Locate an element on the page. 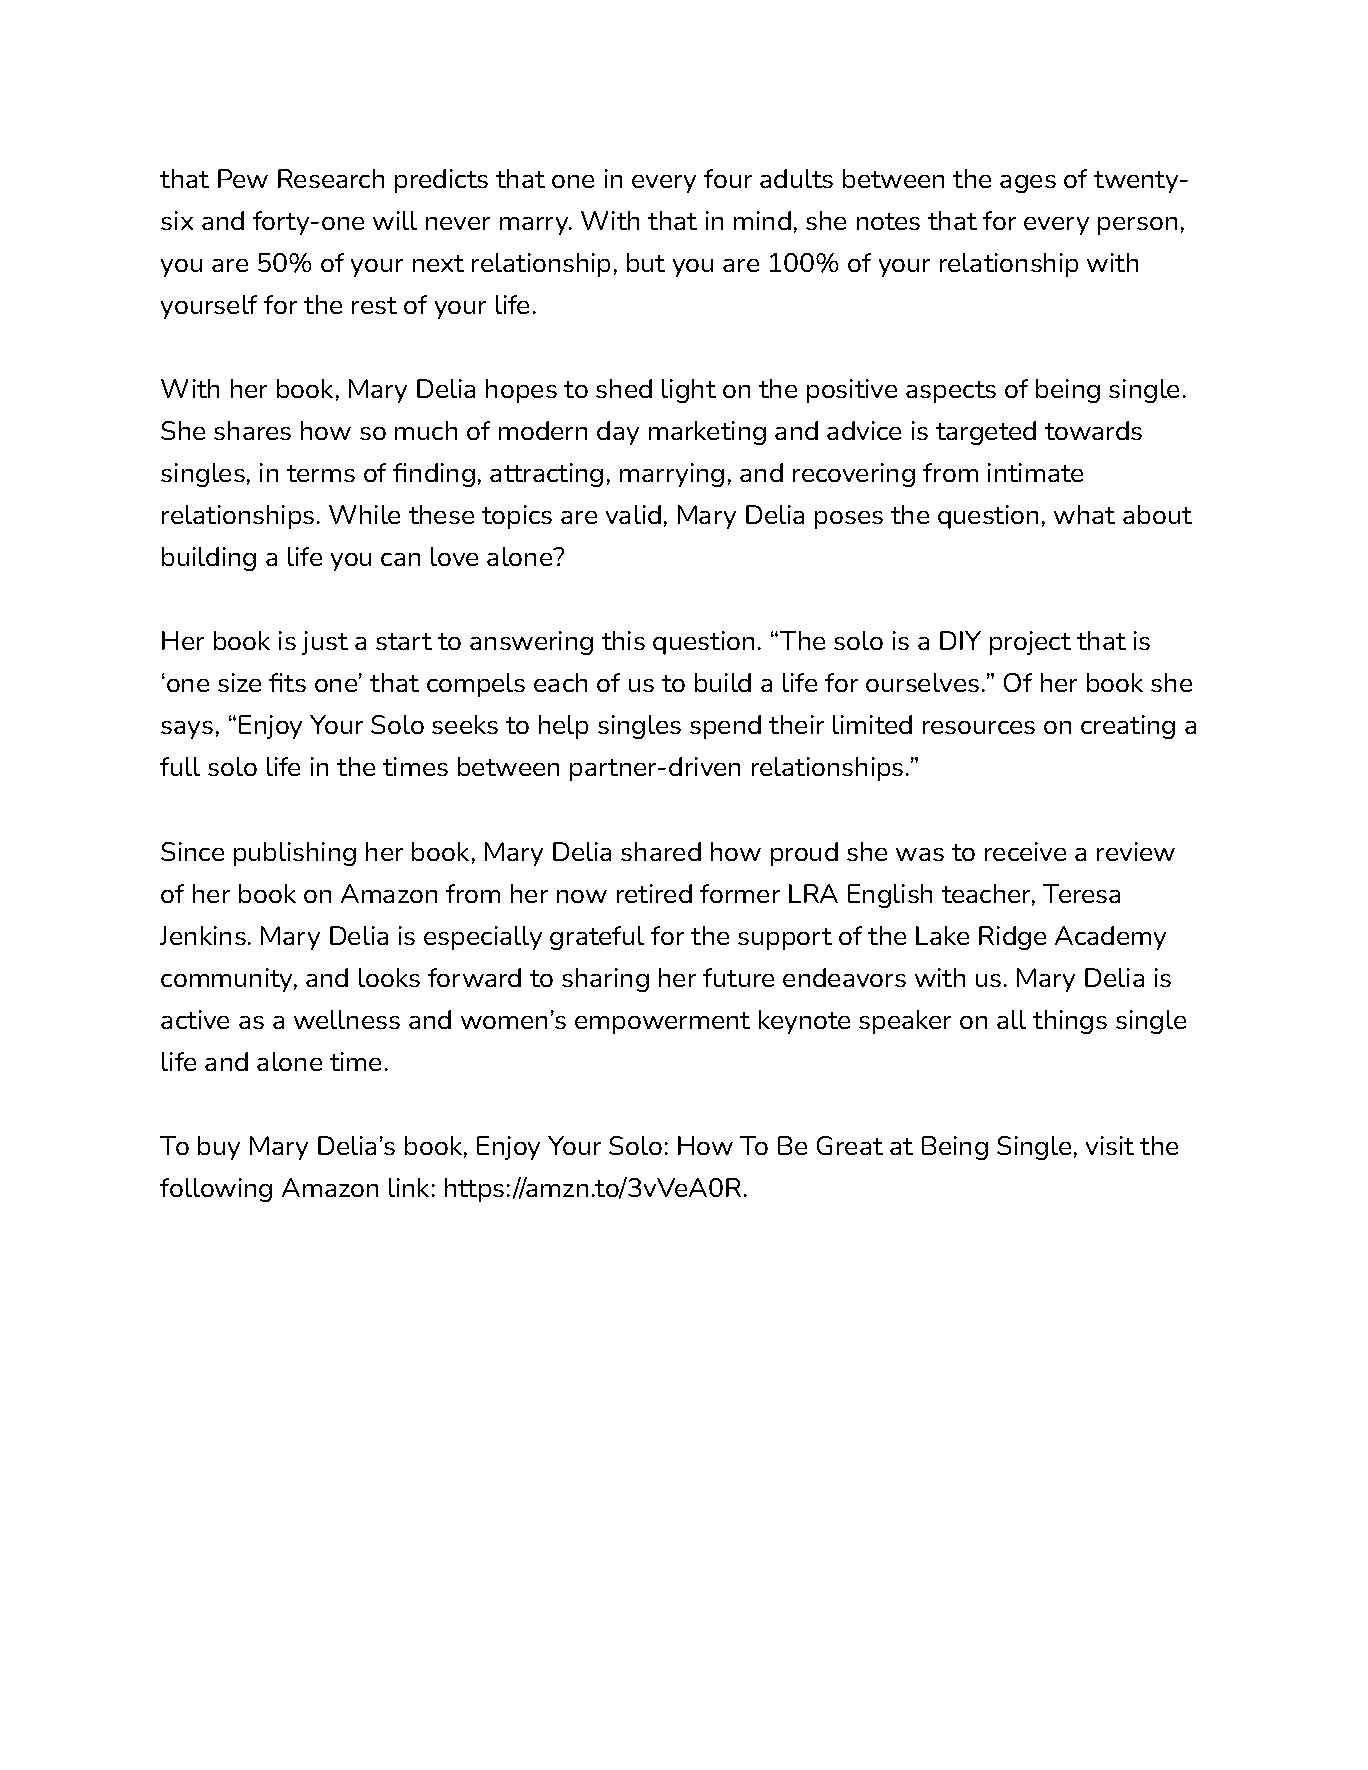 Image resolution: width=1368 pixels, height=1770 pixels. ages is located at coordinates (1028, 184).
